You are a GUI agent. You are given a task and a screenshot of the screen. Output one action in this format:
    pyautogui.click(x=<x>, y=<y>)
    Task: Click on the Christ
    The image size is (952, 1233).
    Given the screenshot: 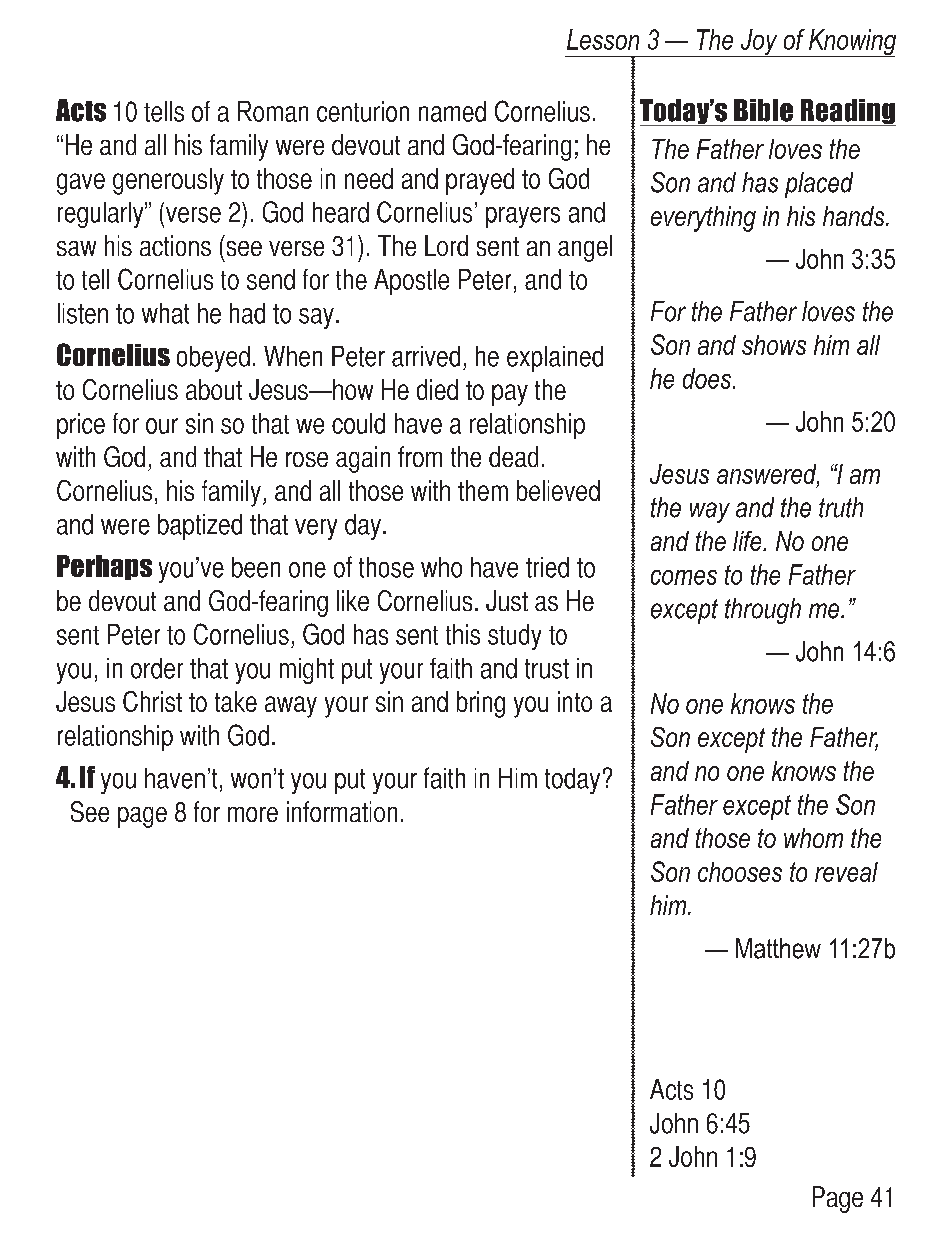 What is the action you would take?
    pyautogui.click(x=152, y=701)
